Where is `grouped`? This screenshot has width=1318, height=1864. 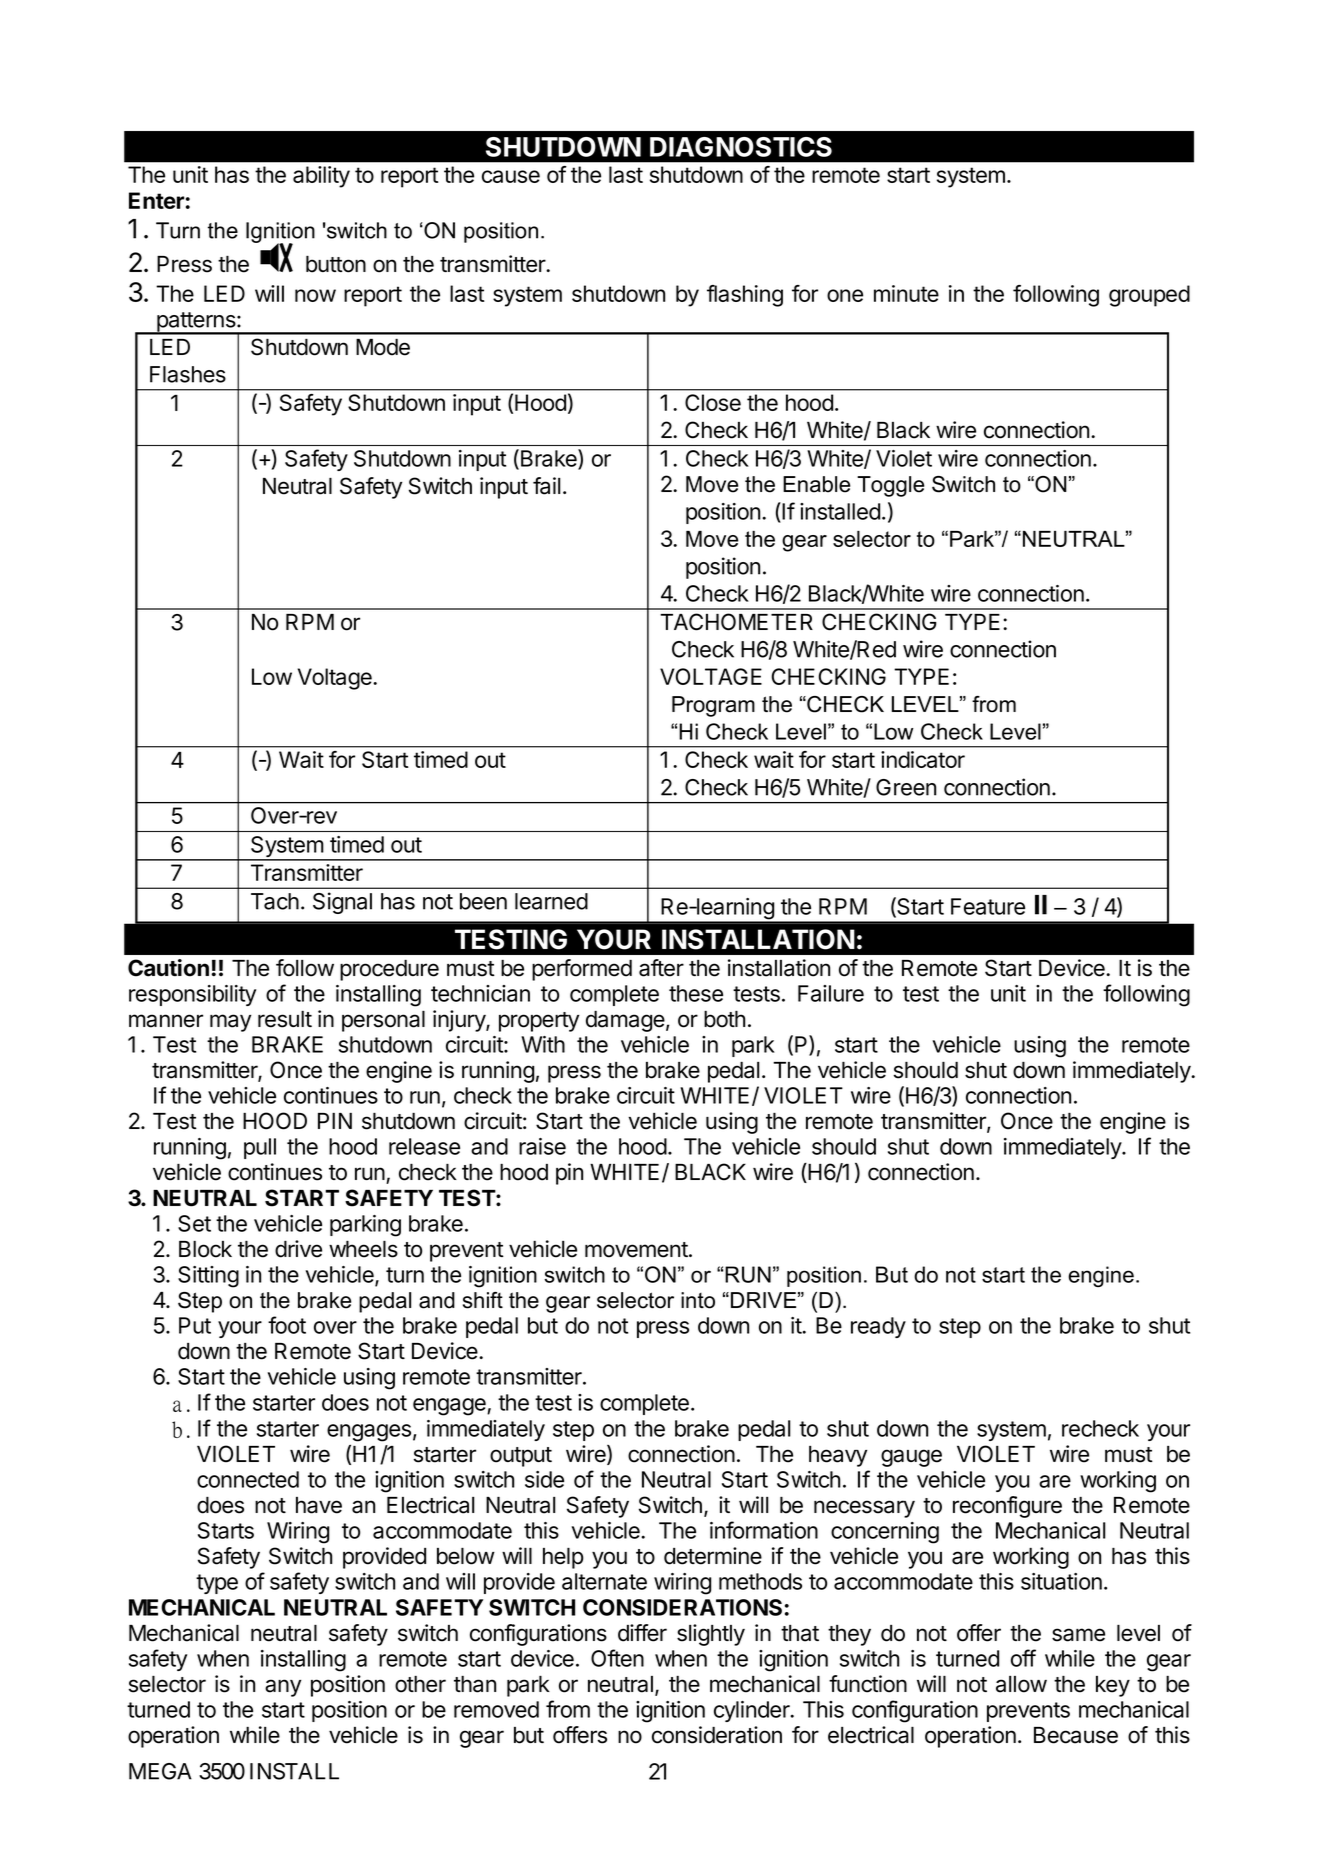
grouped is located at coordinates (1149, 296).
